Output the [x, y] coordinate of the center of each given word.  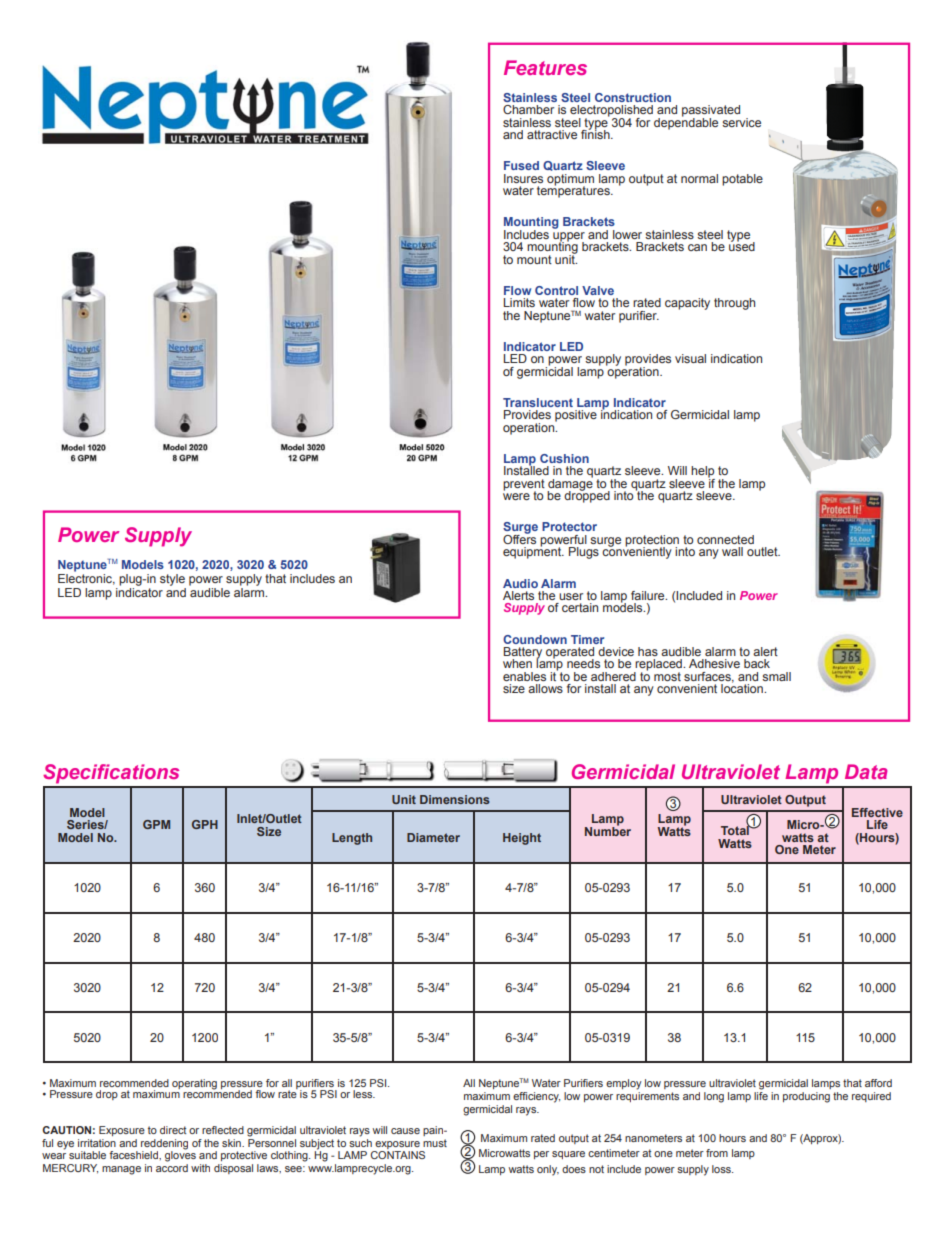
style [172, 580]
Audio [520, 583]
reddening [164, 1144]
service [741, 122]
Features [545, 67]
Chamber [528, 109]
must [435, 1143]
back [757, 663]
